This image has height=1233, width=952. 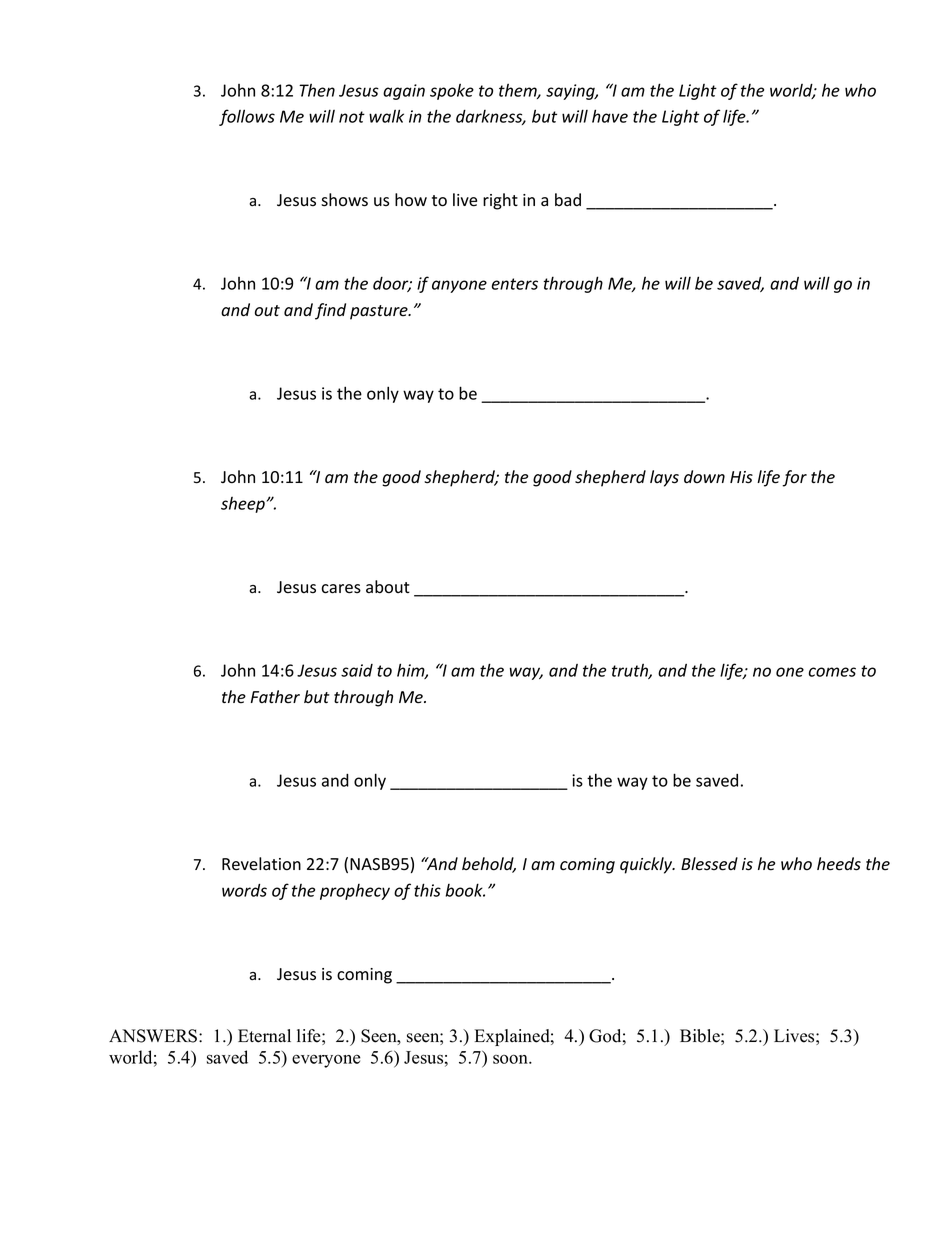 I want to click on Eternal, so click(x=264, y=1036).
